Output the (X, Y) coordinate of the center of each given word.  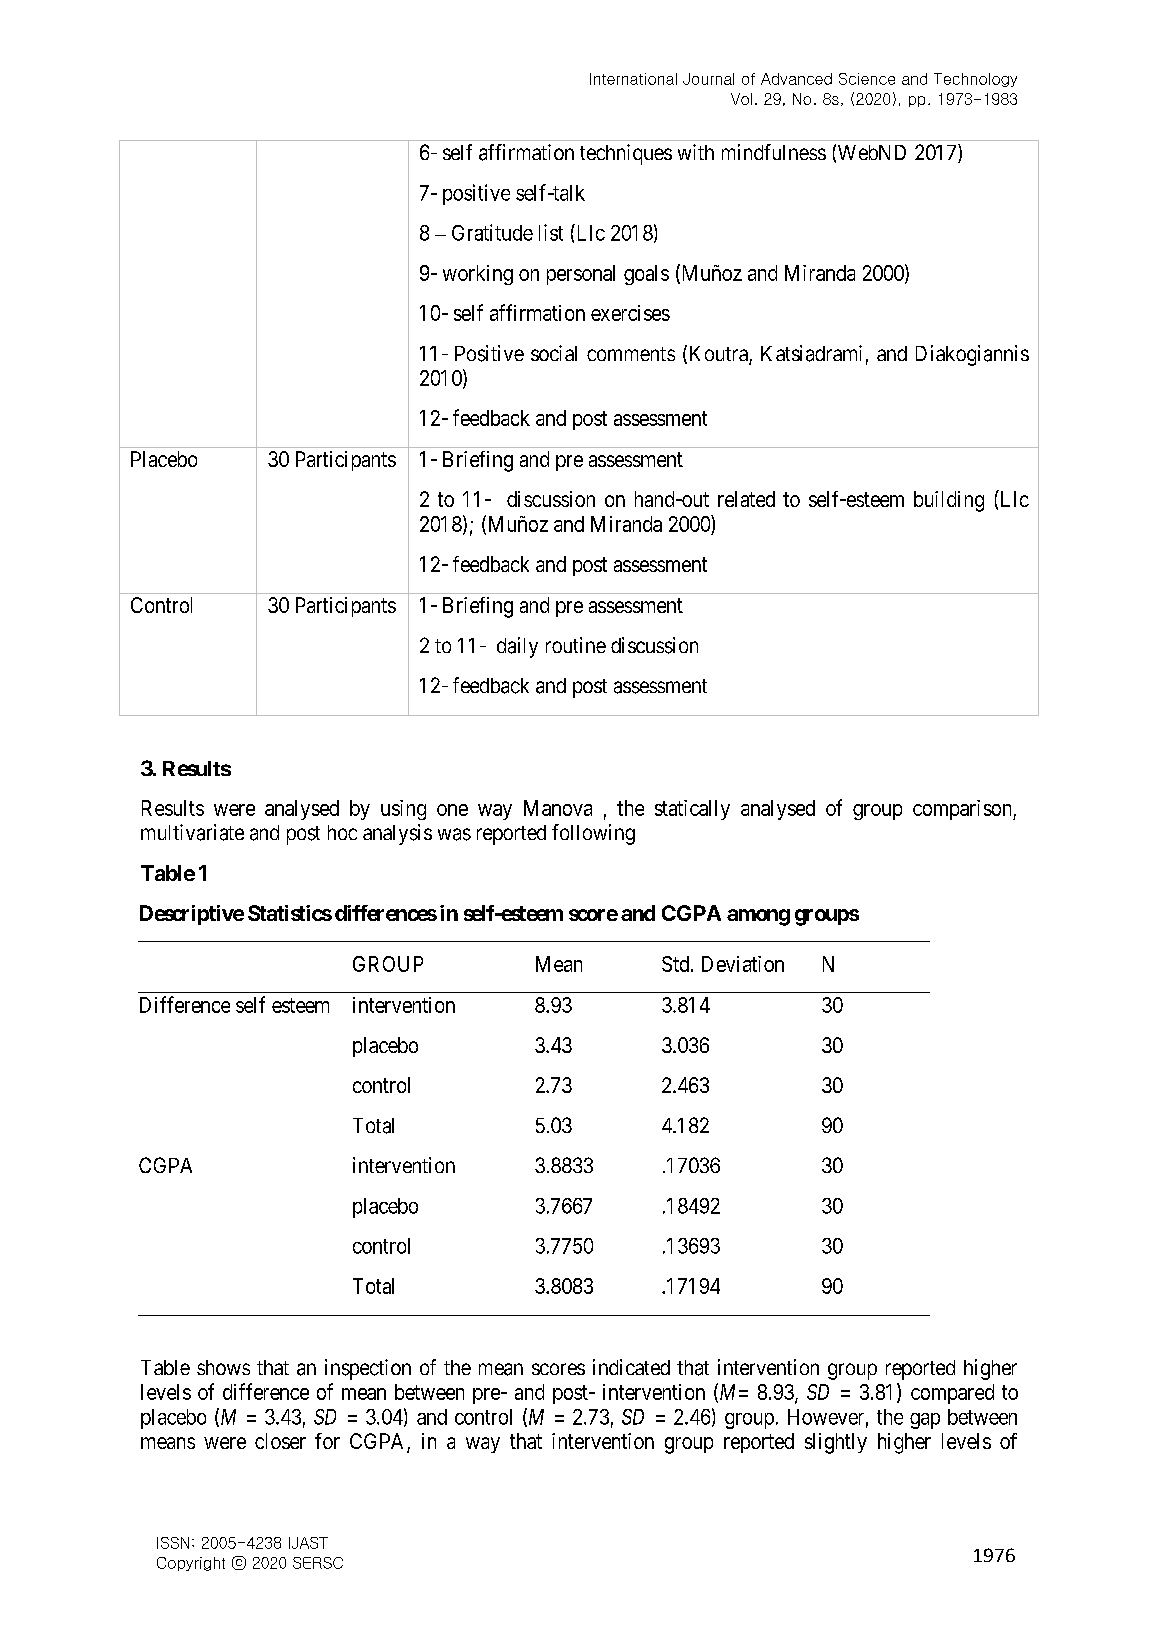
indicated (631, 1367)
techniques (626, 154)
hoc (342, 832)
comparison (963, 810)
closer (280, 1441)
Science (867, 79)
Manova (558, 808)
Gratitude (492, 232)
